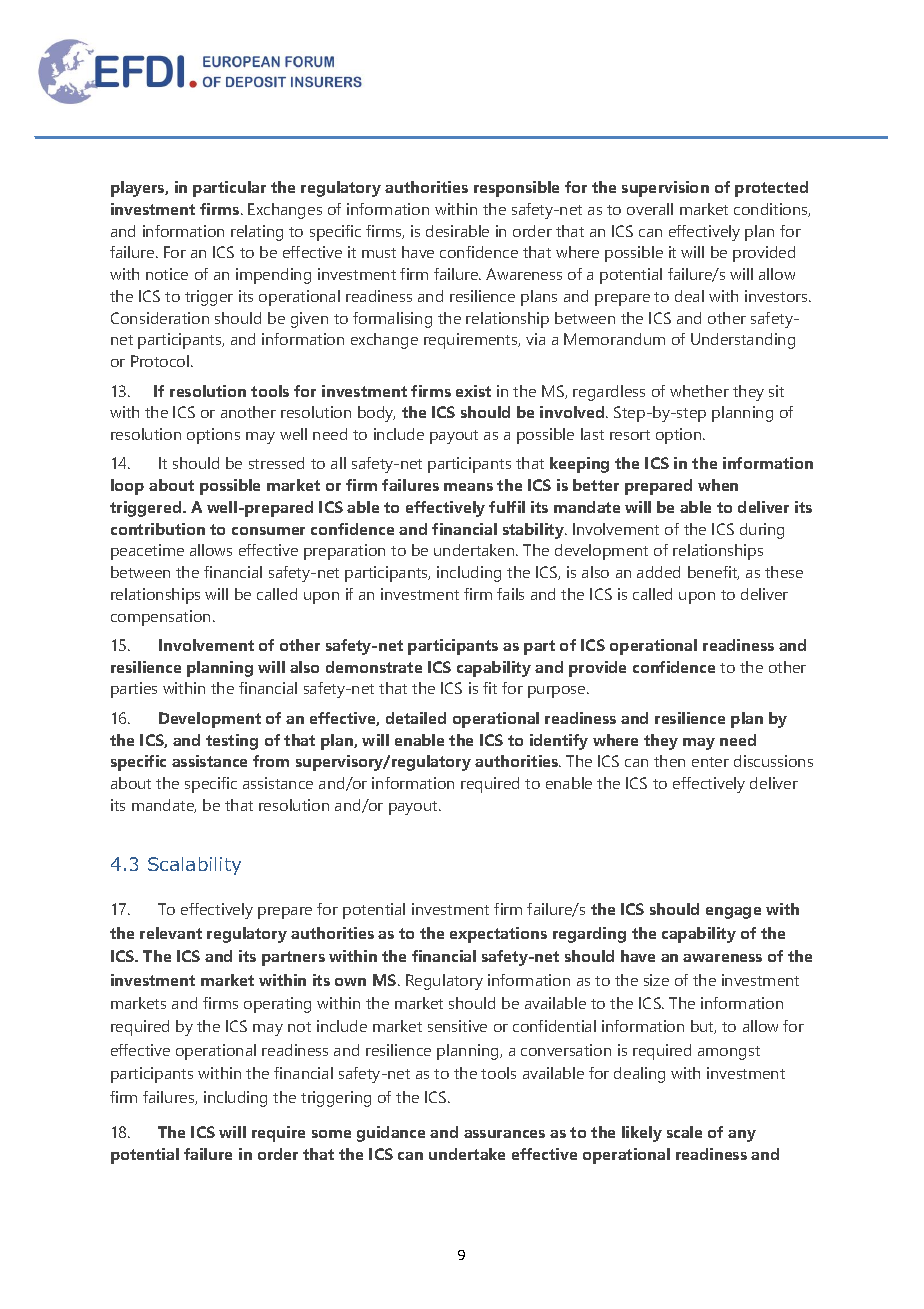 The height and width of the image is (1309, 924). Describe the element at coordinates (468, 487) in the image. I see `means` at that location.
